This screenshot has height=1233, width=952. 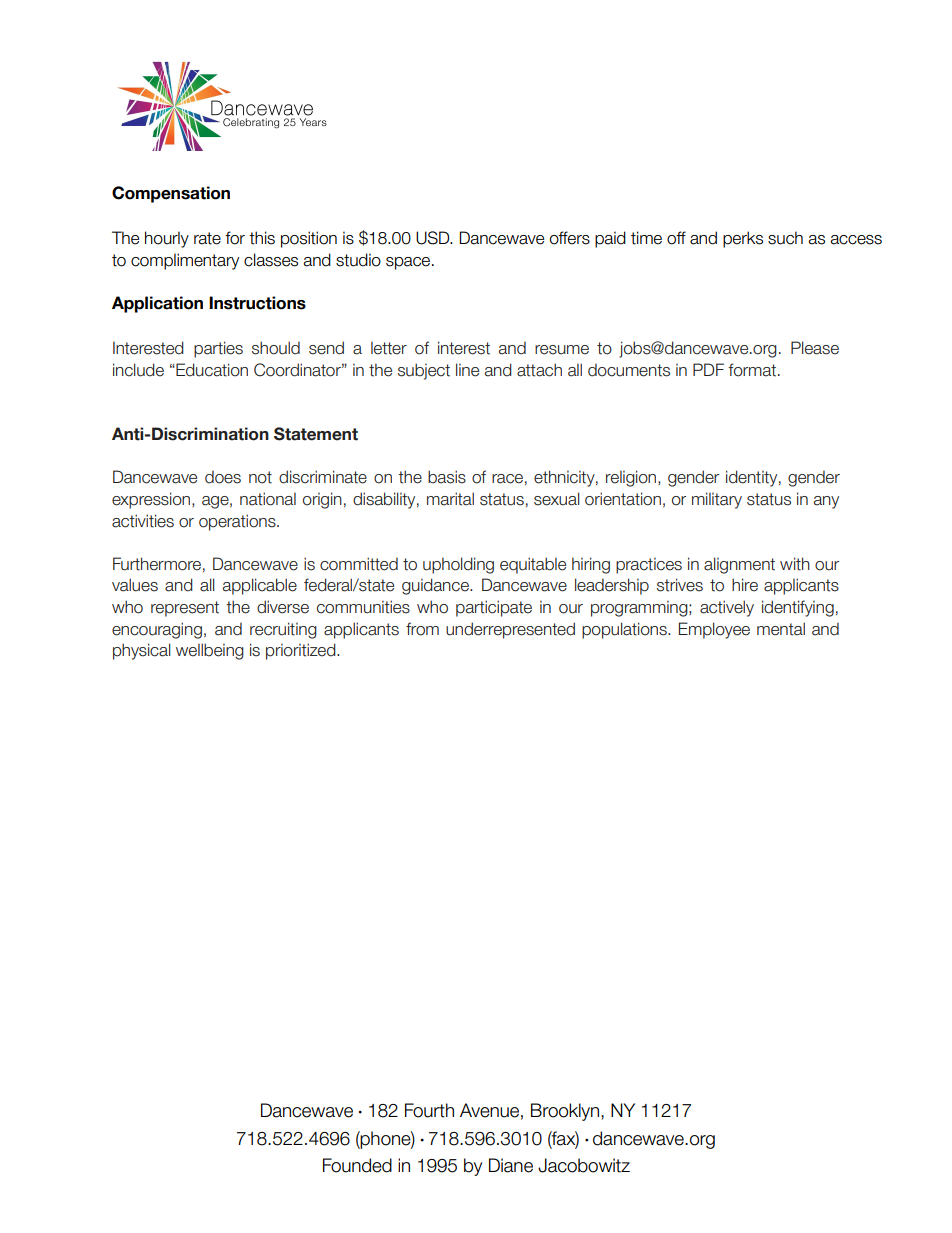 What do you see at coordinates (210, 651) in the screenshot?
I see `wellbeing` at bounding box center [210, 651].
